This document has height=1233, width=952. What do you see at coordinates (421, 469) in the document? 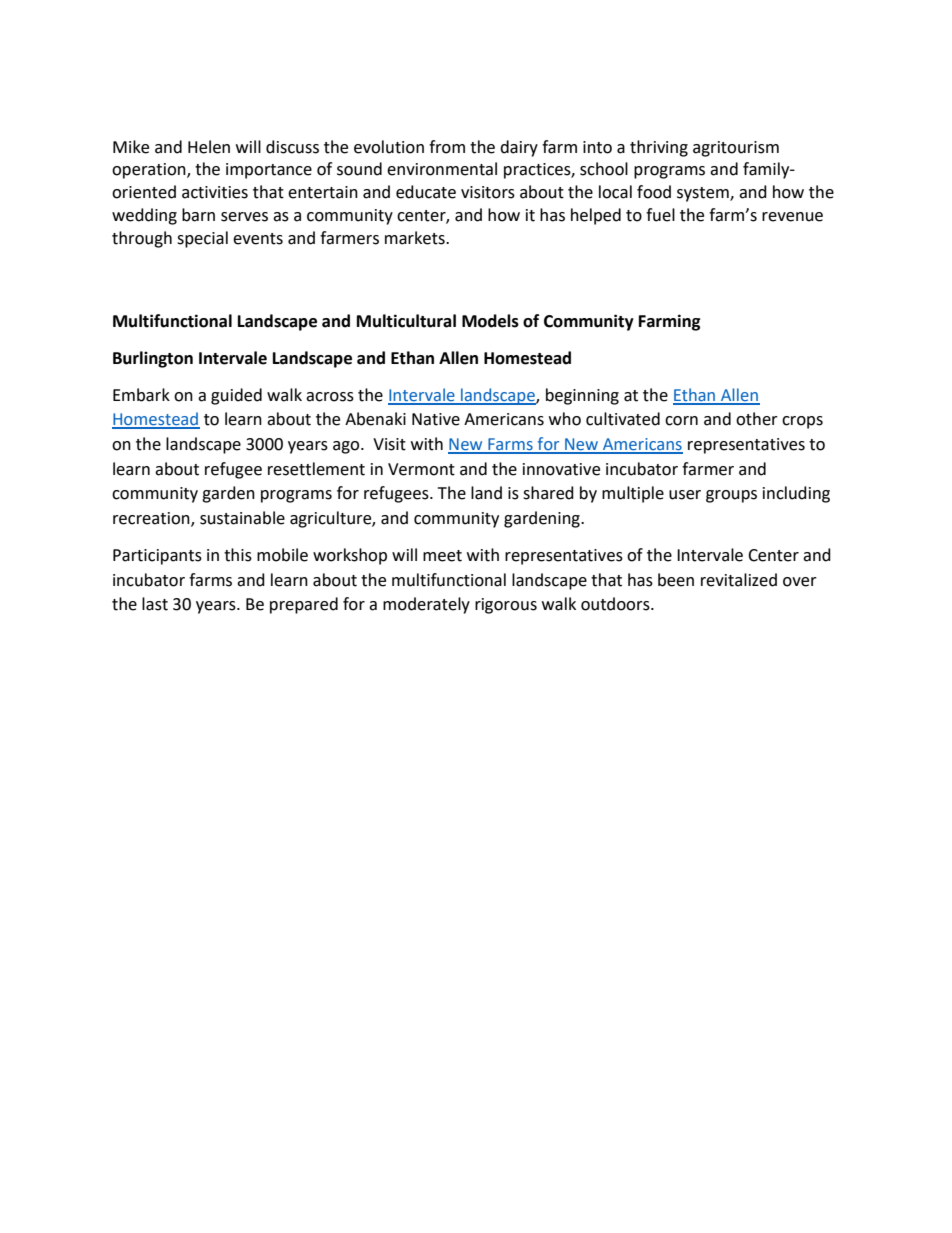
I see `Vermont` at bounding box center [421, 469].
